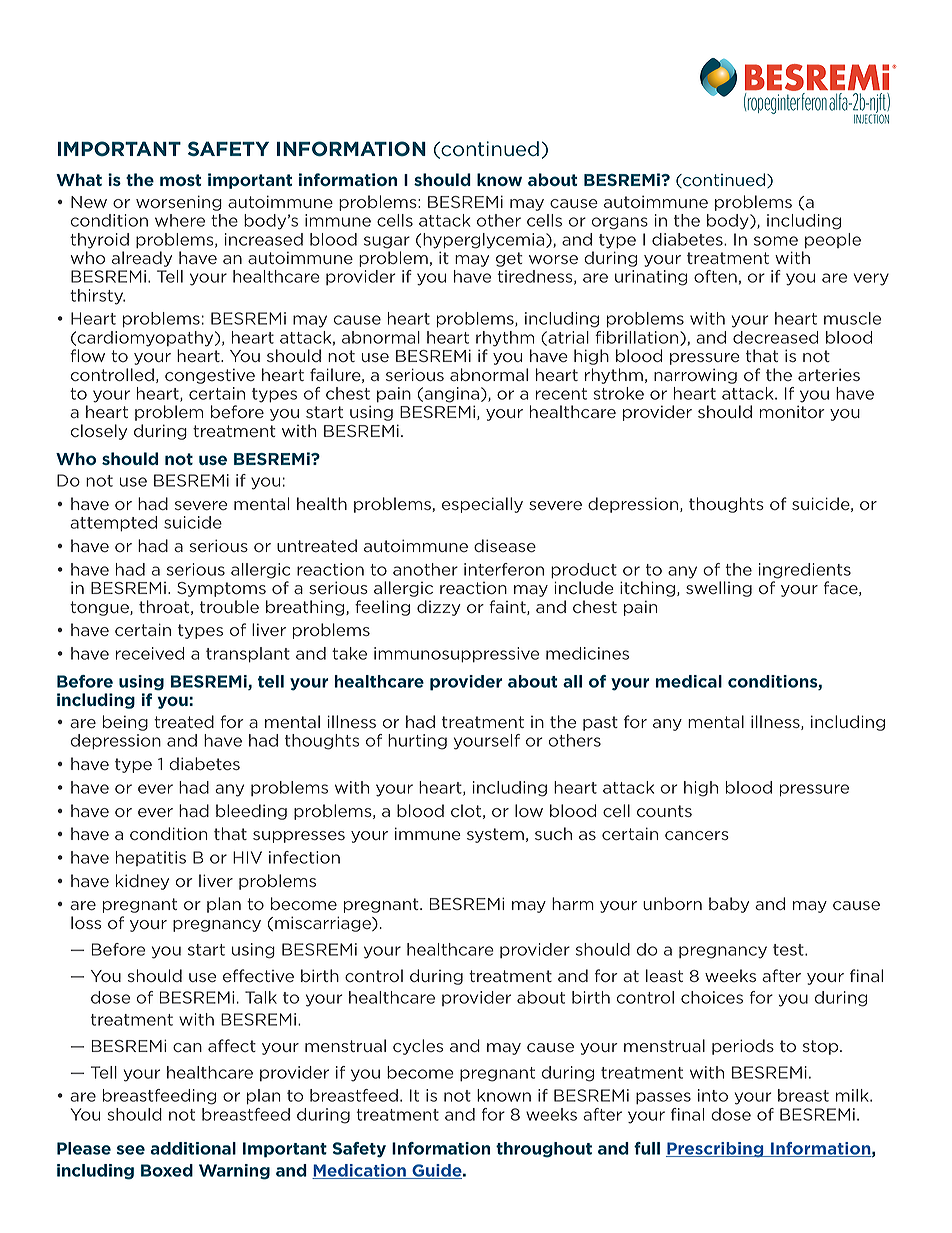  Describe the element at coordinates (456, 655) in the document. I see `immunosuppressive` at that location.
